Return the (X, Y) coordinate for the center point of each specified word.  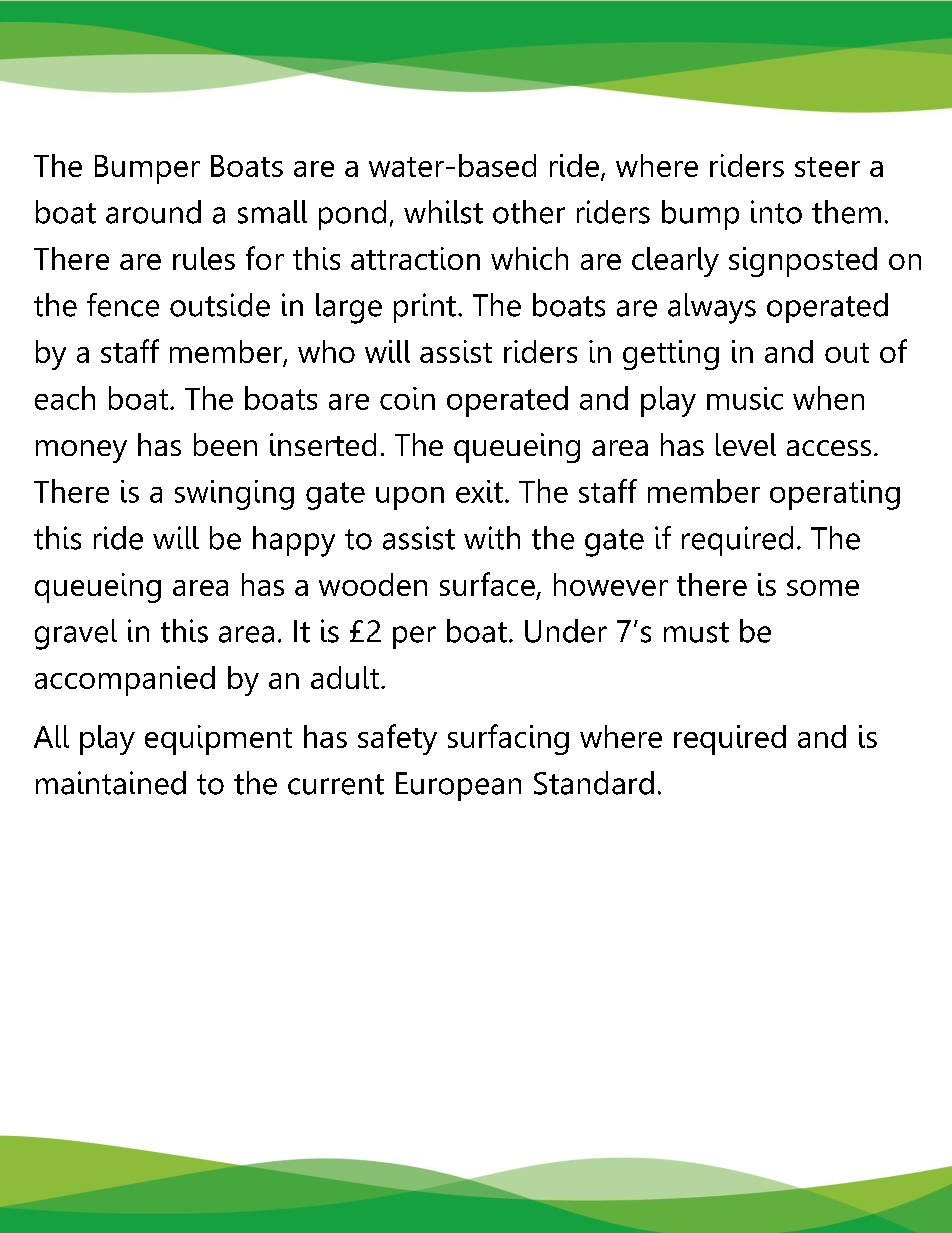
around (153, 212)
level (746, 444)
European (458, 786)
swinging (234, 495)
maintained (111, 783)
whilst (443, 212)
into (776, 212)
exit (479, 491)
